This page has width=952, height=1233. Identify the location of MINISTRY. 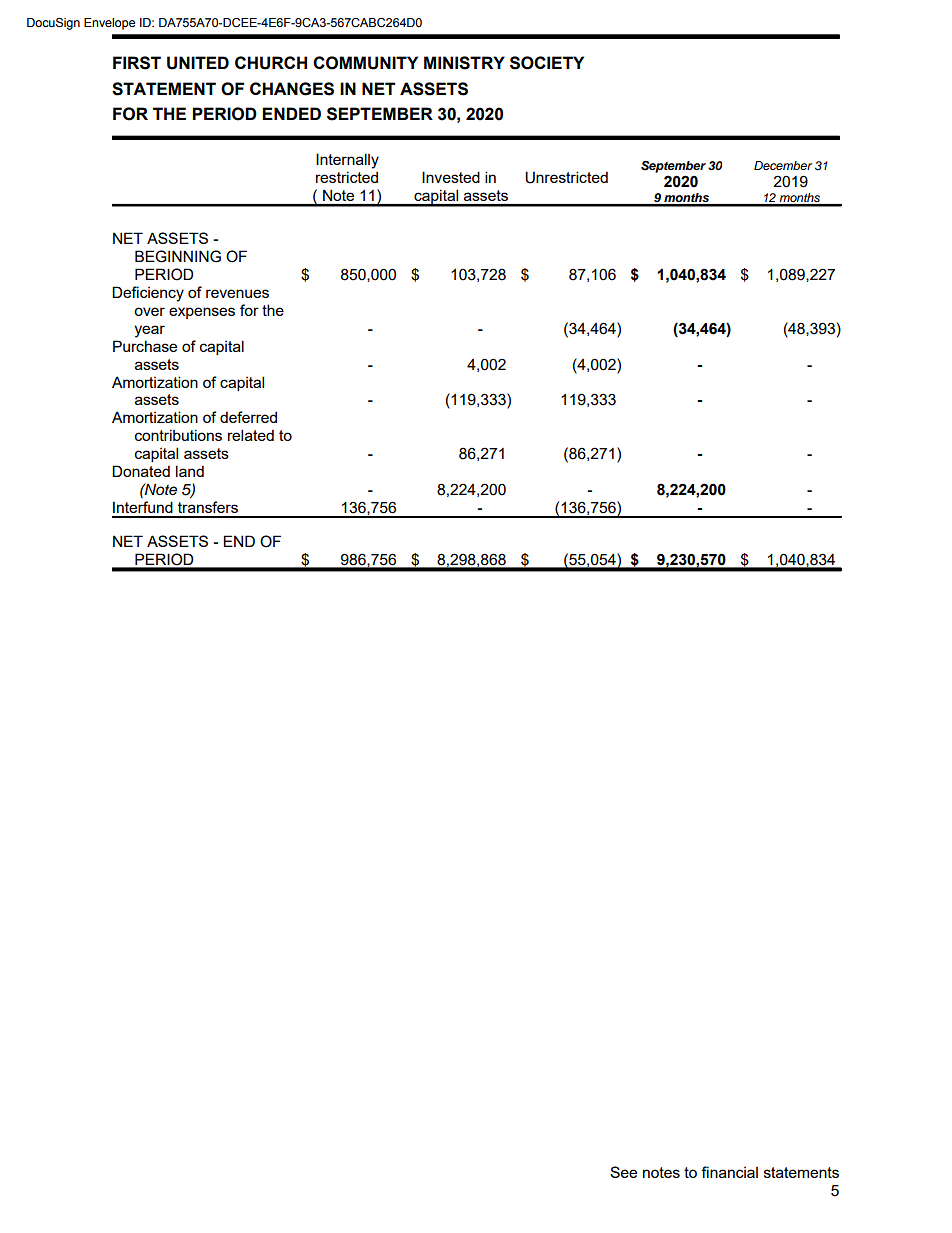
(464, 63).
